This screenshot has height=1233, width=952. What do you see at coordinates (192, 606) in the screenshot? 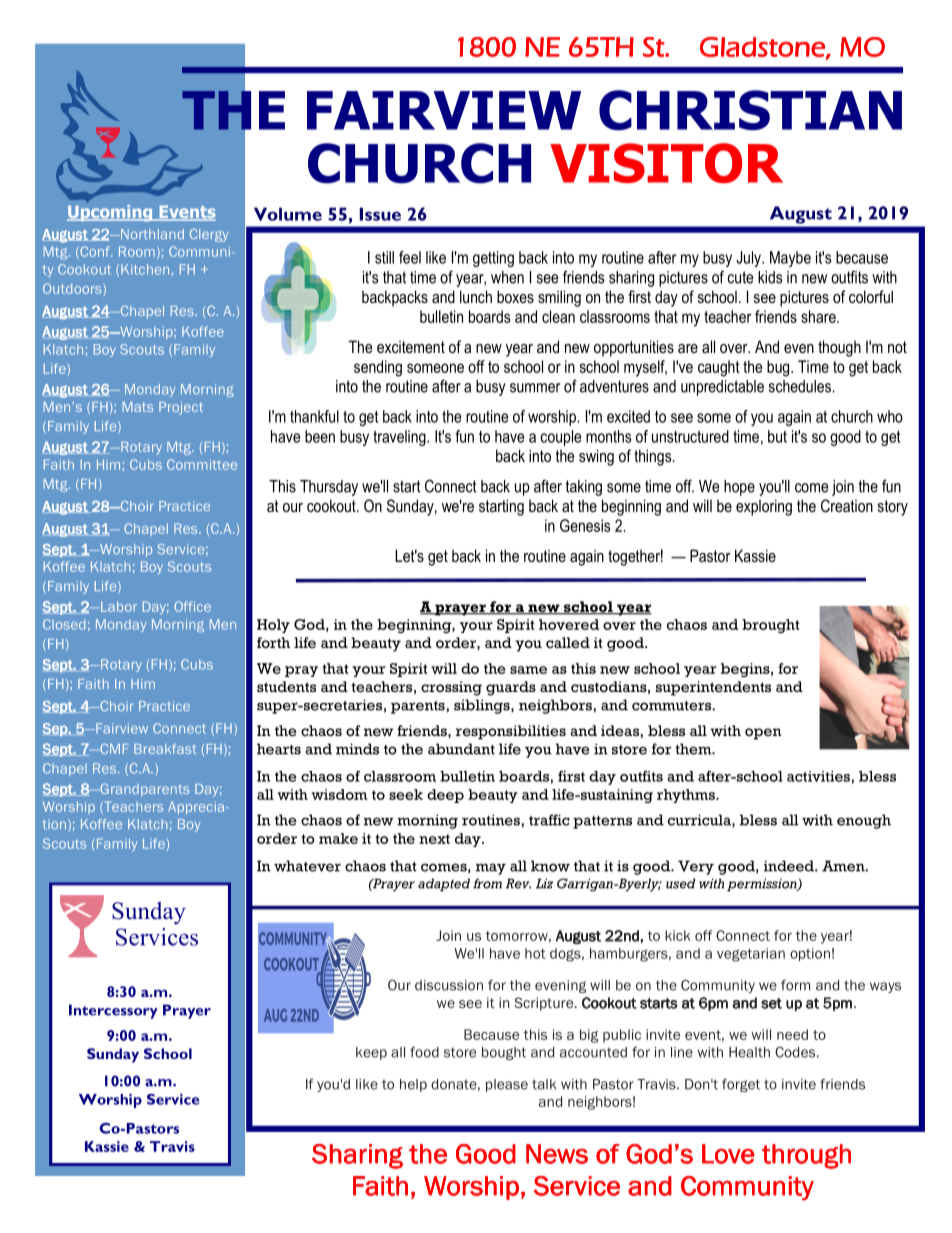
I see `Office` at bounding box center [192, 606].
